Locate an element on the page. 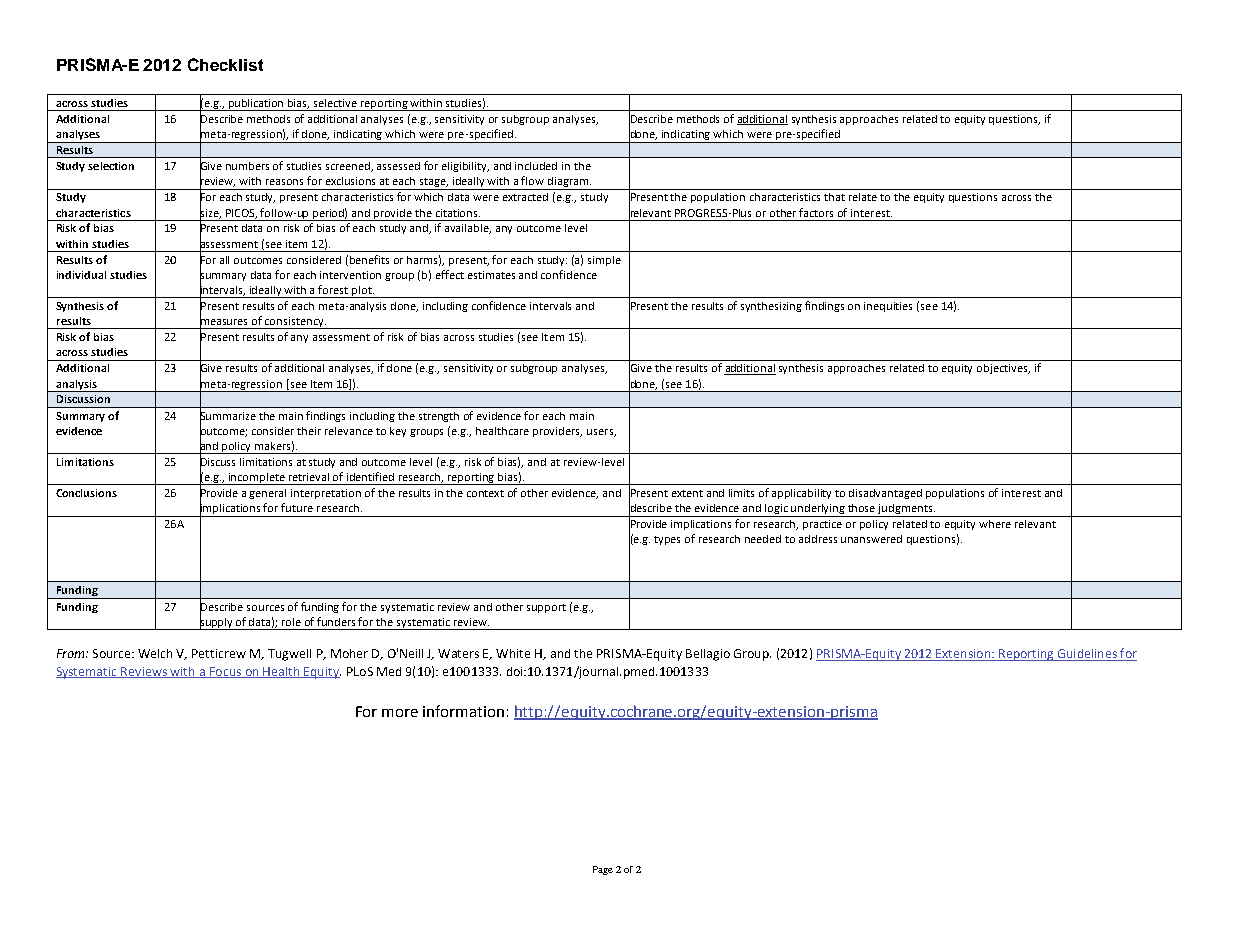 The height and width of the document is (952, 1233). that is located at coordinates (834, 197).
